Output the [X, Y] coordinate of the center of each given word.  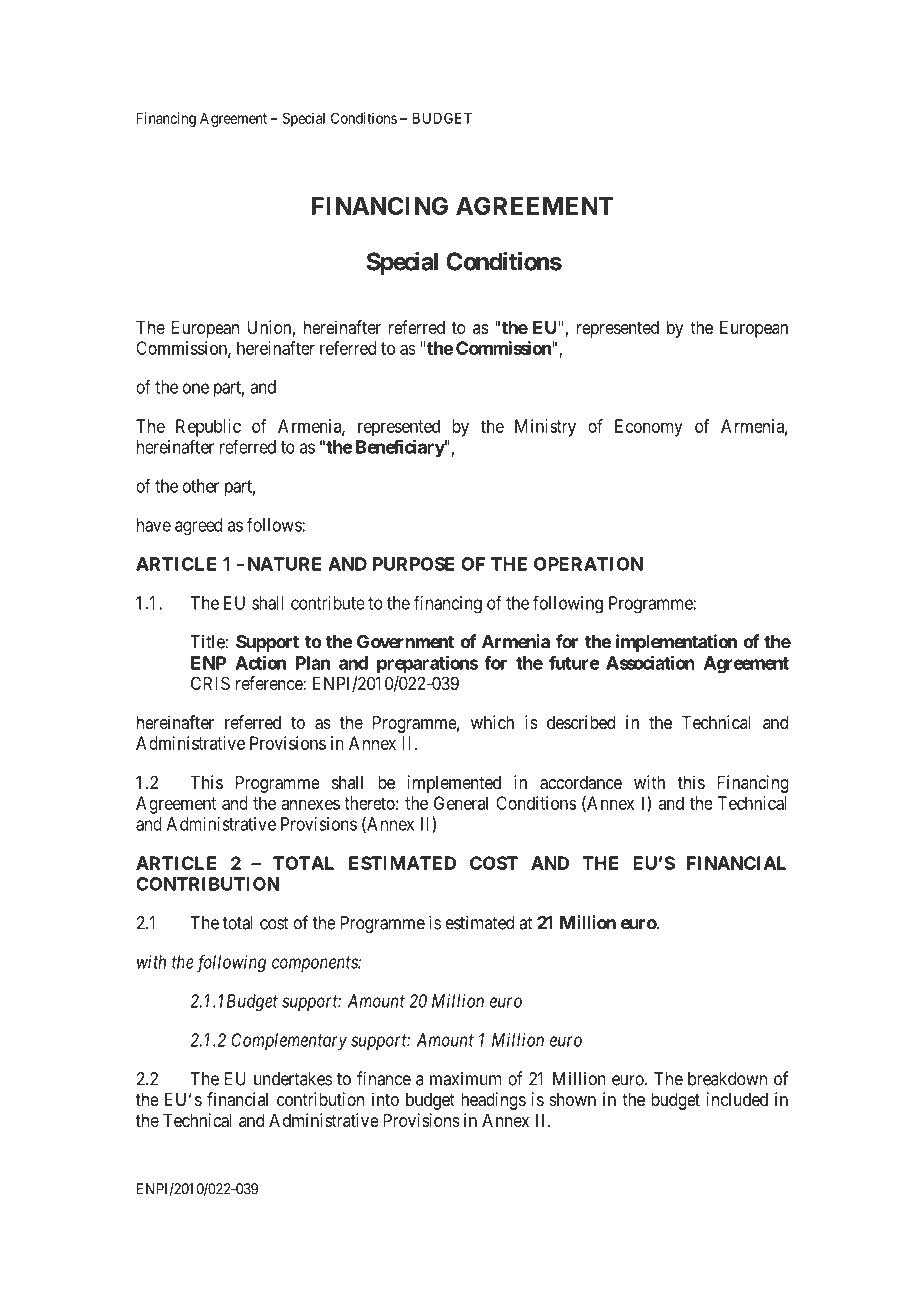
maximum [465, 1079]
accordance [581, 783]
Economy [649, 428]
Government [405, 642]
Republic [208, 428]
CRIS [210, 683]
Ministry [545, 428]
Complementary [289, 1041]
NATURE [285, 564]
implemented [454, 784]
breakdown [727, 1079]
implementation [676, 643]
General [461, 803]
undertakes [293, 1079]
